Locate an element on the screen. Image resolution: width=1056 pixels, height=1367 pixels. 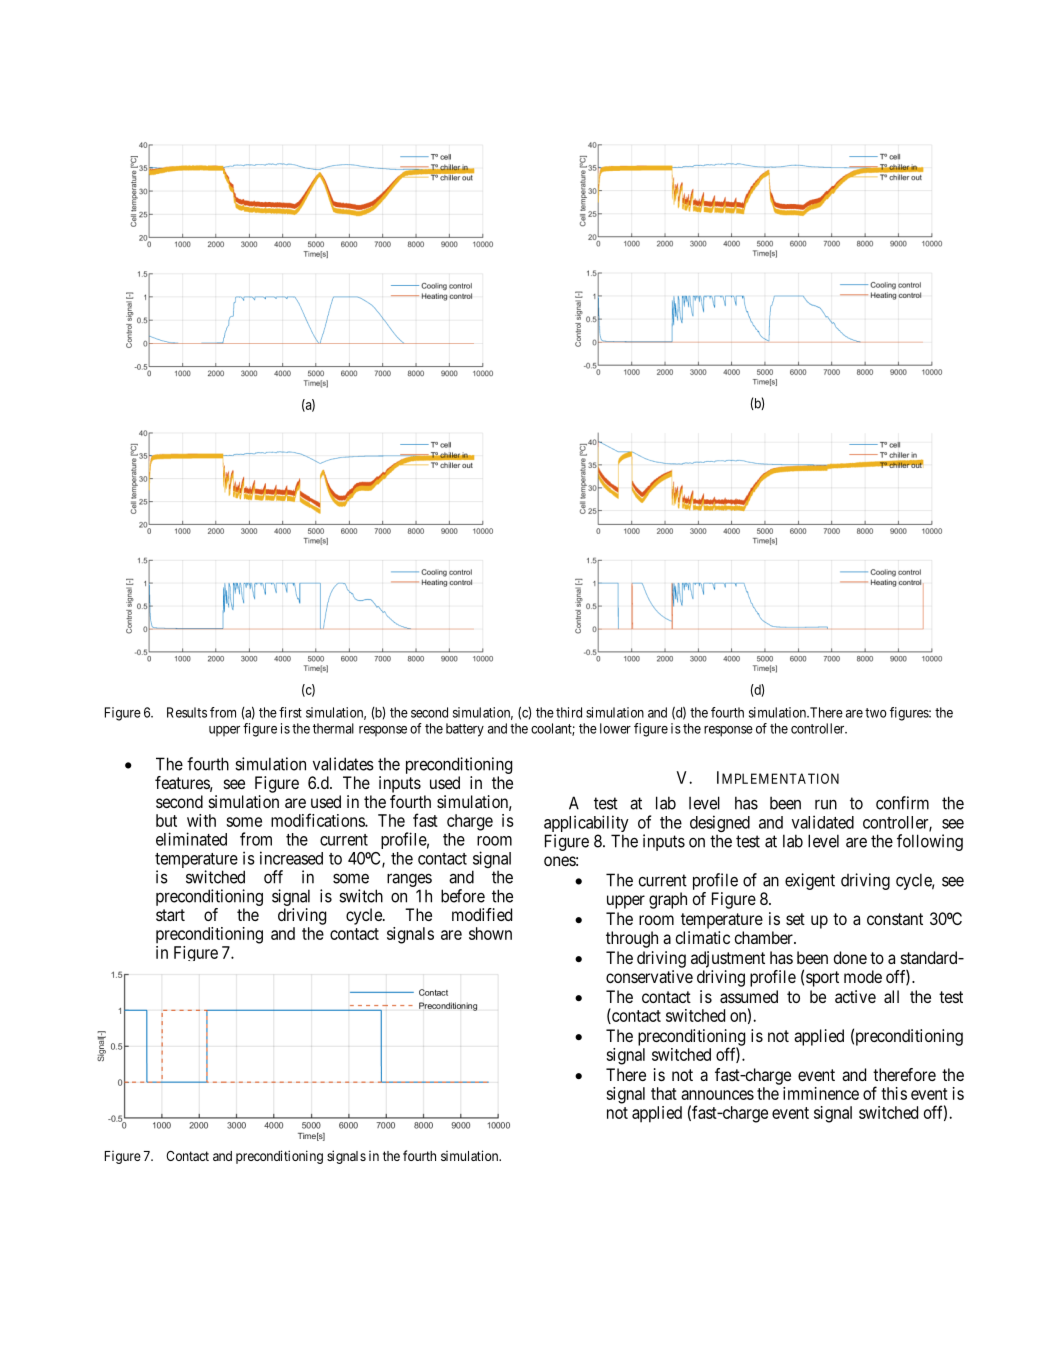
third is located at coordinates (569, 712).
